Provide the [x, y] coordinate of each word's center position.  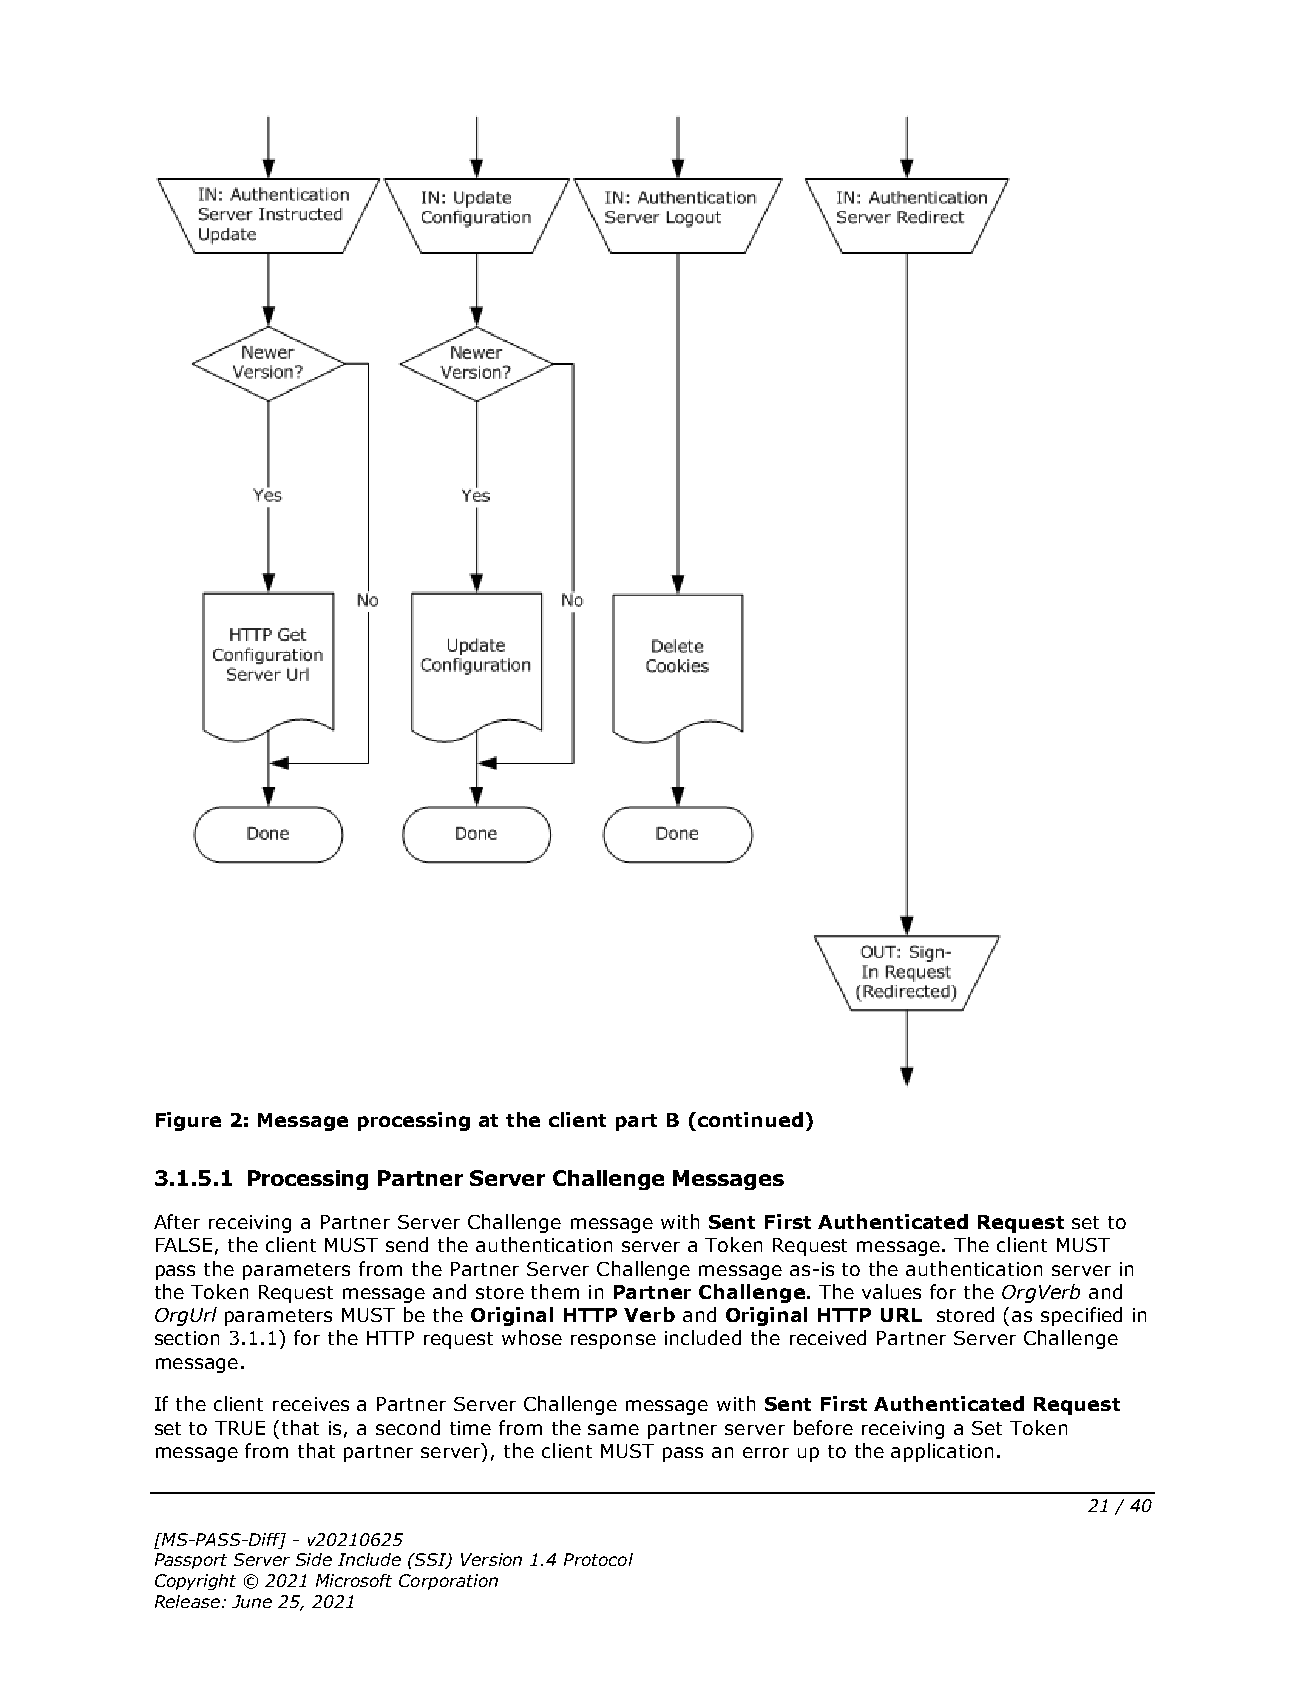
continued [750, 1119]
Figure [188, 1121]
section [187, 1338]
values [891, 1291]
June [252, 1601]
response [613, 1341]
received [828, 1337]
